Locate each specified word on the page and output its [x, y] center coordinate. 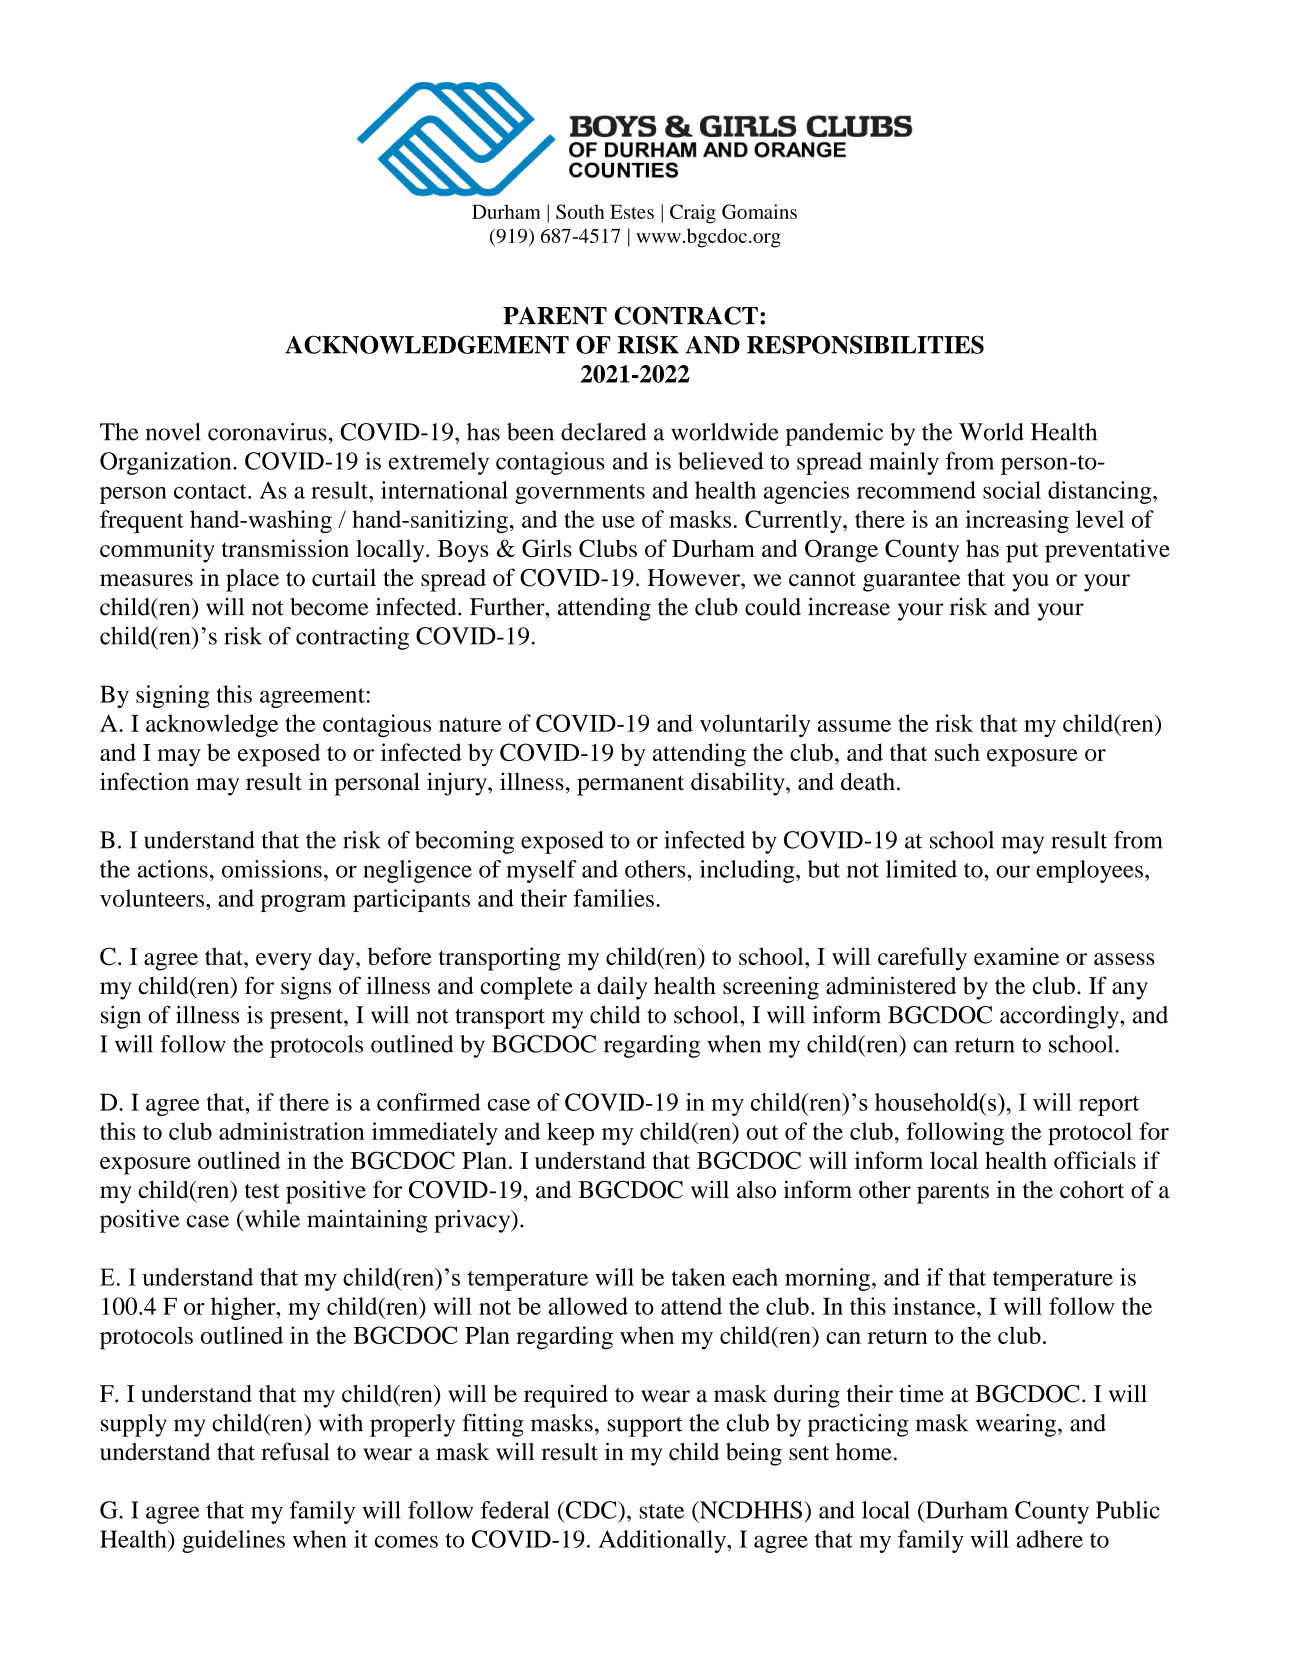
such [957, 752]
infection [144, 781]
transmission [285, 548]
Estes [632, 211]
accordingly [1060, 1017]
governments [580, 494]
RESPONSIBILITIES [865, 344]
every [284, 962]
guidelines [233, 1541]
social [1012, 490]
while [271, 1219]
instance [935, 1306]
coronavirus [267, 432]
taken [698, 1277]
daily [622, 988]
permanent [630, 785]
